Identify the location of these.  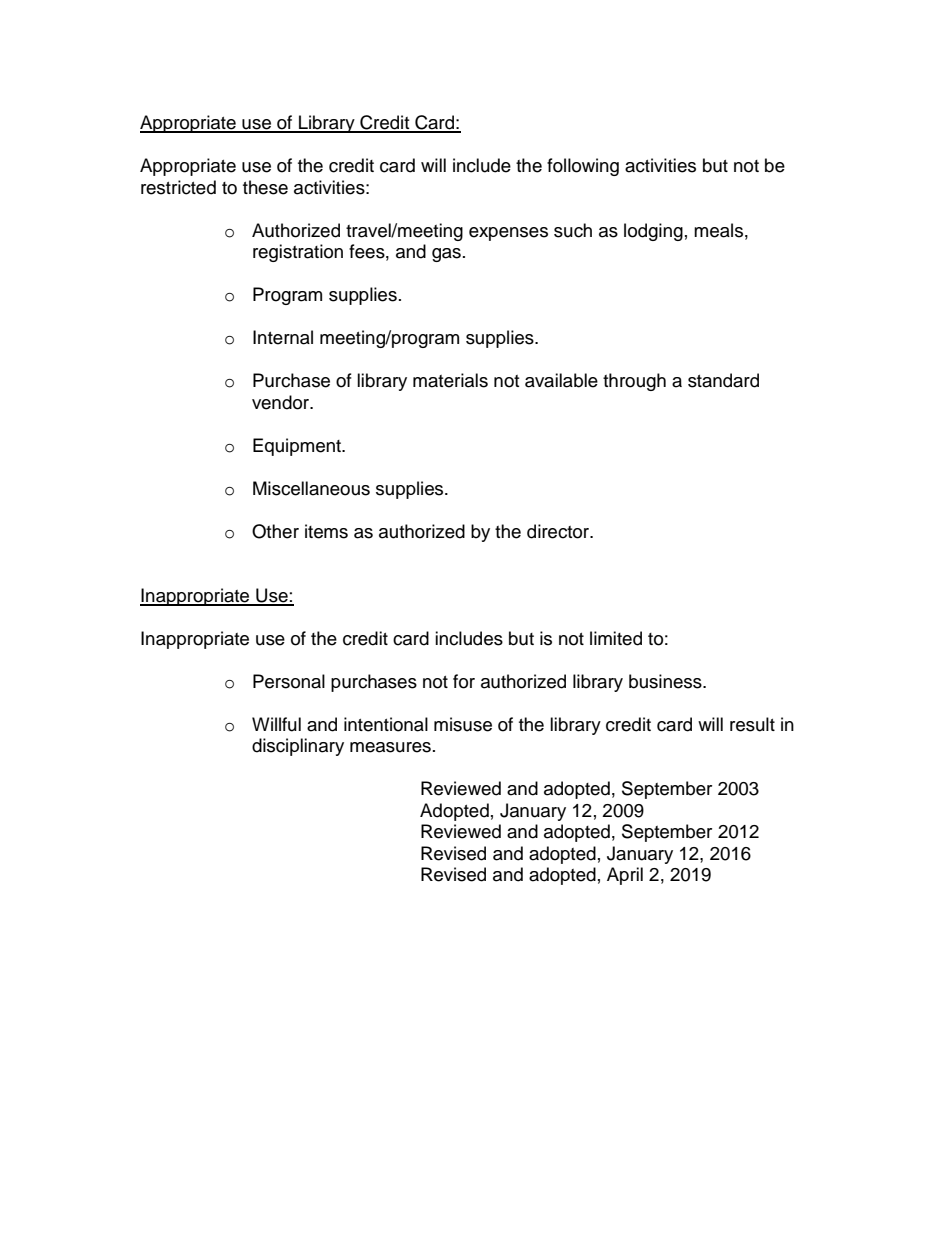
(265, 187).
